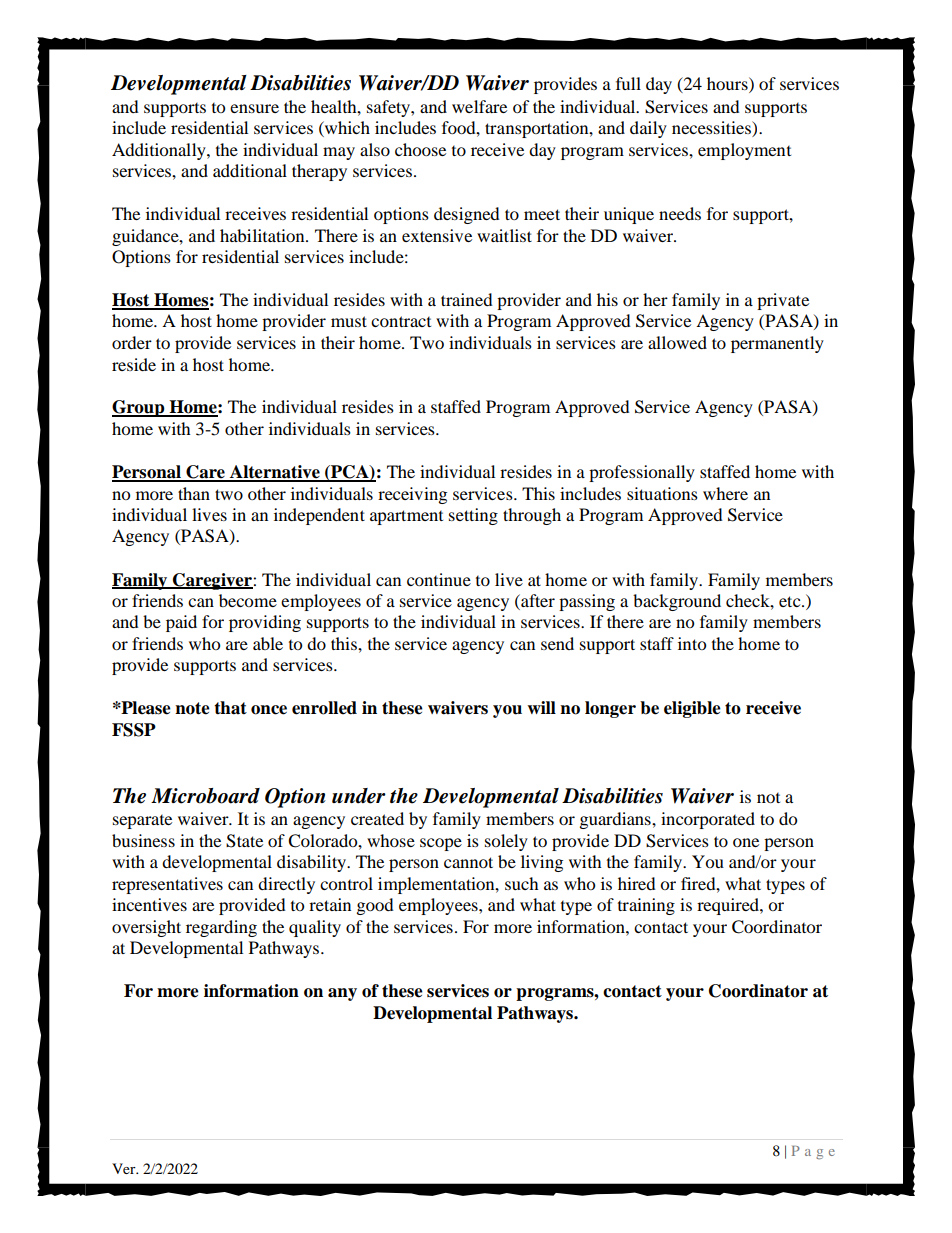 The image size is (952, 1233). I want to click on good, so click(375, 906).
